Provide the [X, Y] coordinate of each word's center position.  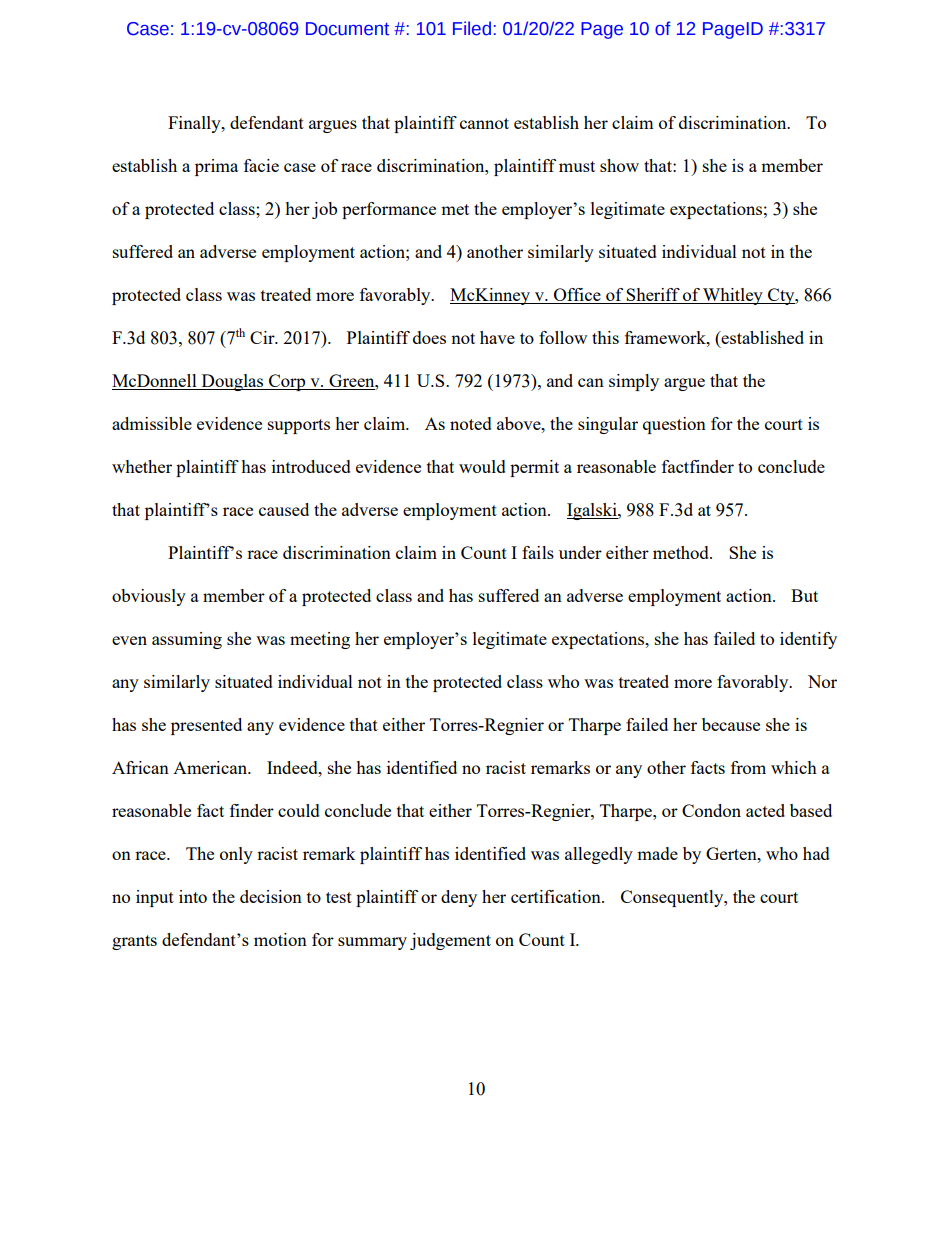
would [482, 466]
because [731, 724]
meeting [320, 640]
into [193, 896]
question [674, 425]
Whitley [733, 296]
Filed [472, 28]
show [619, 165]
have [497, 337]
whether [142, 466]
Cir [263, 337]
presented [206, 726]
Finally [195, 124]
